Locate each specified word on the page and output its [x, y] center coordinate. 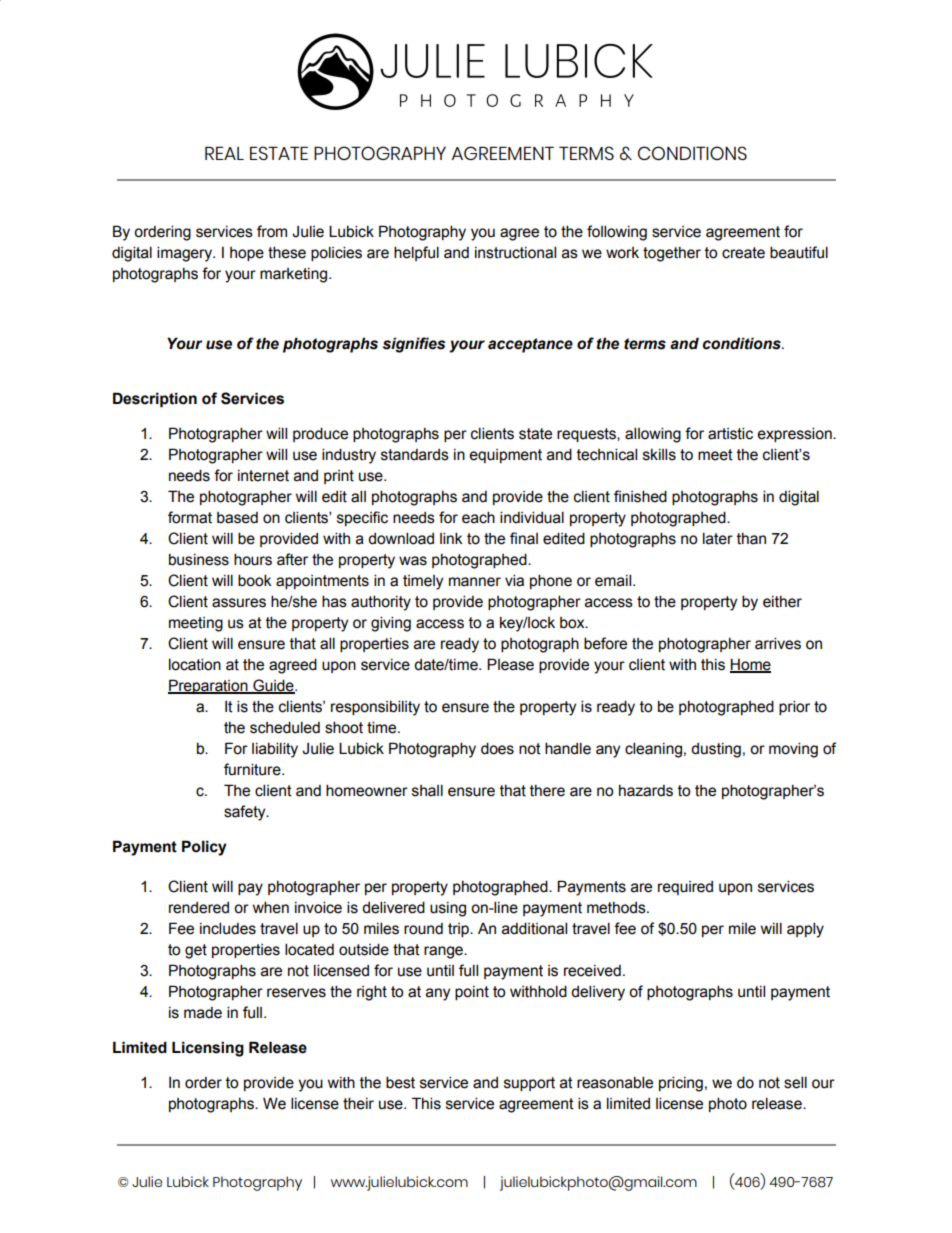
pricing [681, 1084]
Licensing [208, 1049]
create [743, 253]
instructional [515, 252]
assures [239, 603]
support [529, 1084]
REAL [224, 153]
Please [510, 664]
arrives [778, 643]
